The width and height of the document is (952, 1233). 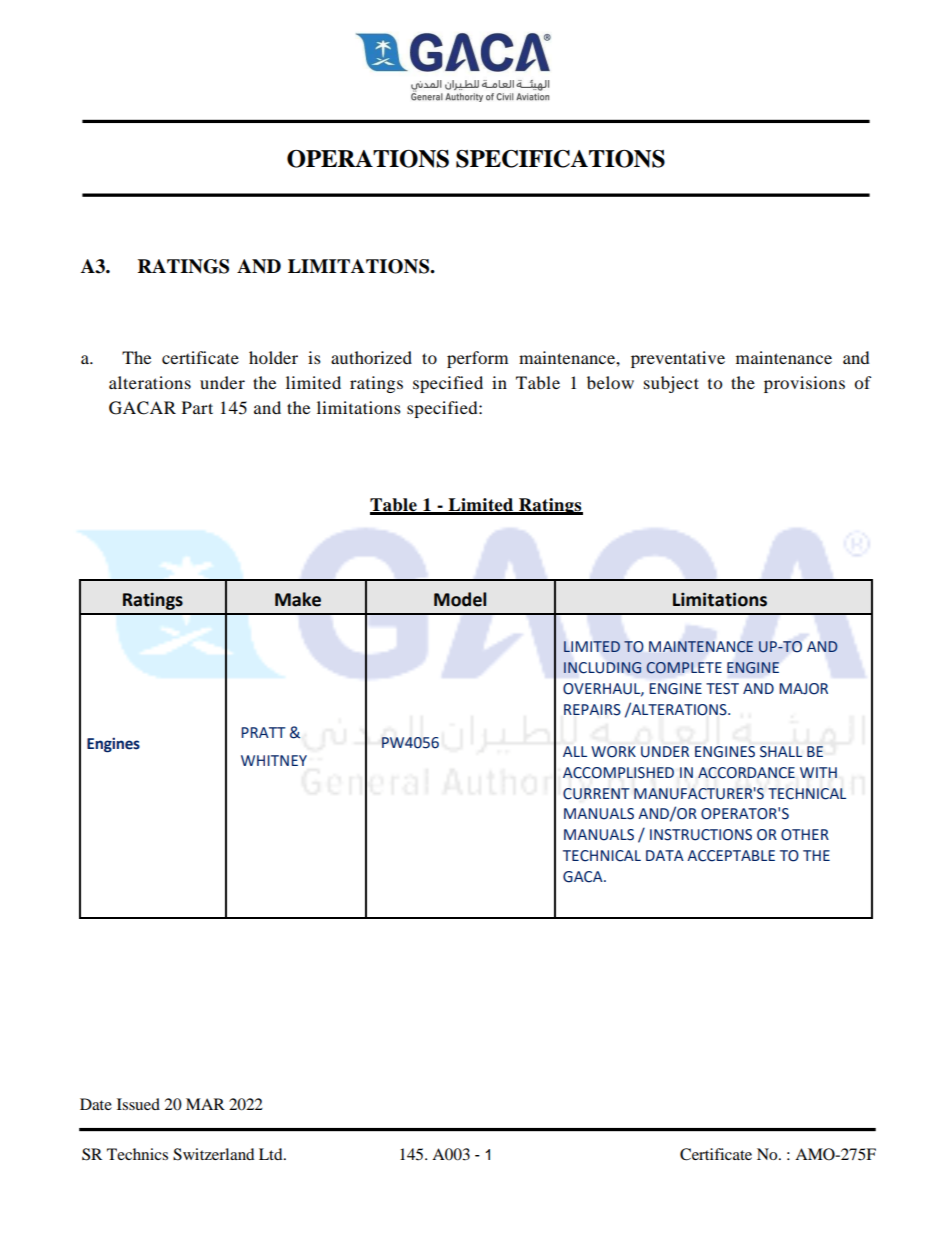 What do you see at coordinates (678, 359) in the document?
I see `preventative` at bounding box center [678, 359].
